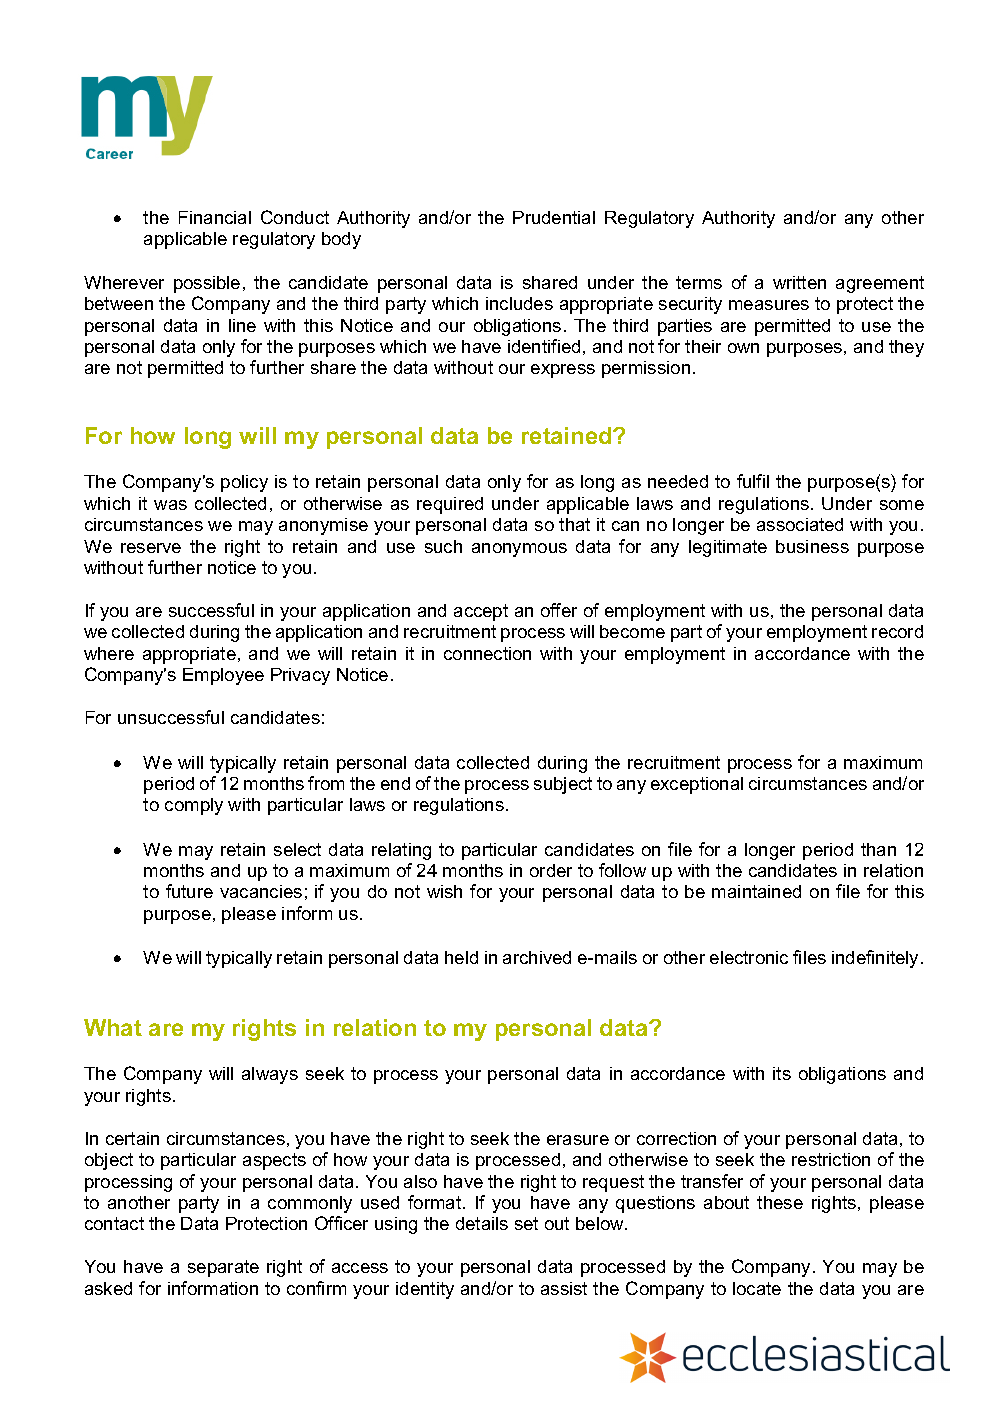 Image resolution: width=1008 pixels, height=1427 pixels. I want to click on separate, so click(223, 1268).
